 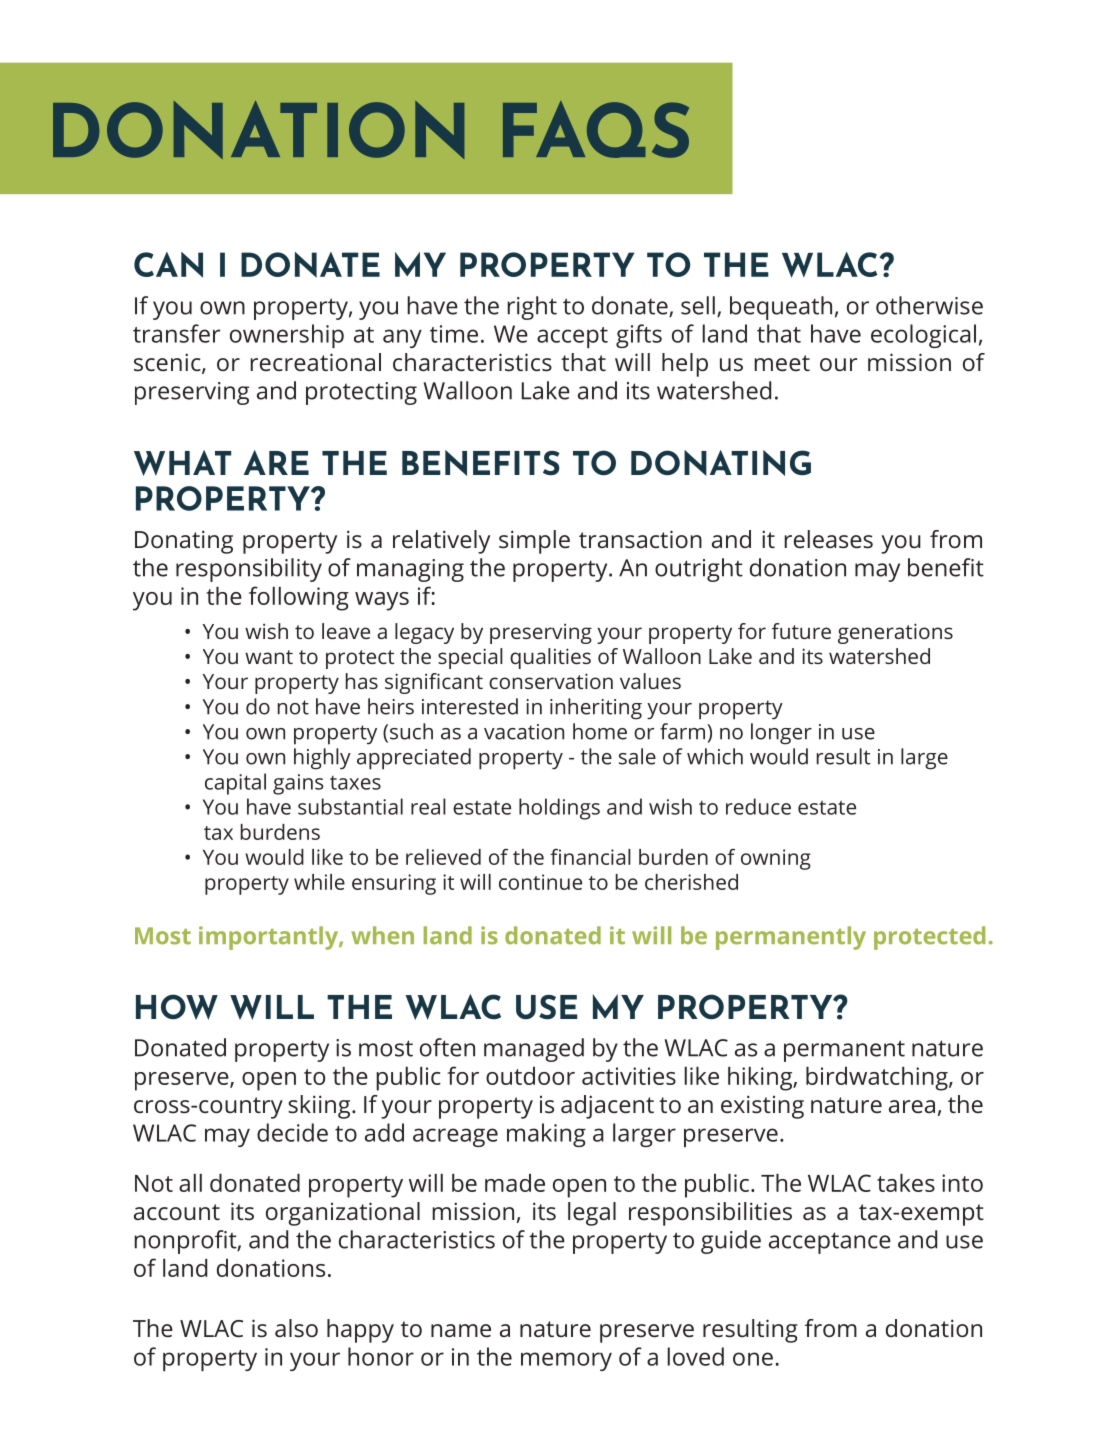 I want to click on also, so click(x=296, y=1328).
